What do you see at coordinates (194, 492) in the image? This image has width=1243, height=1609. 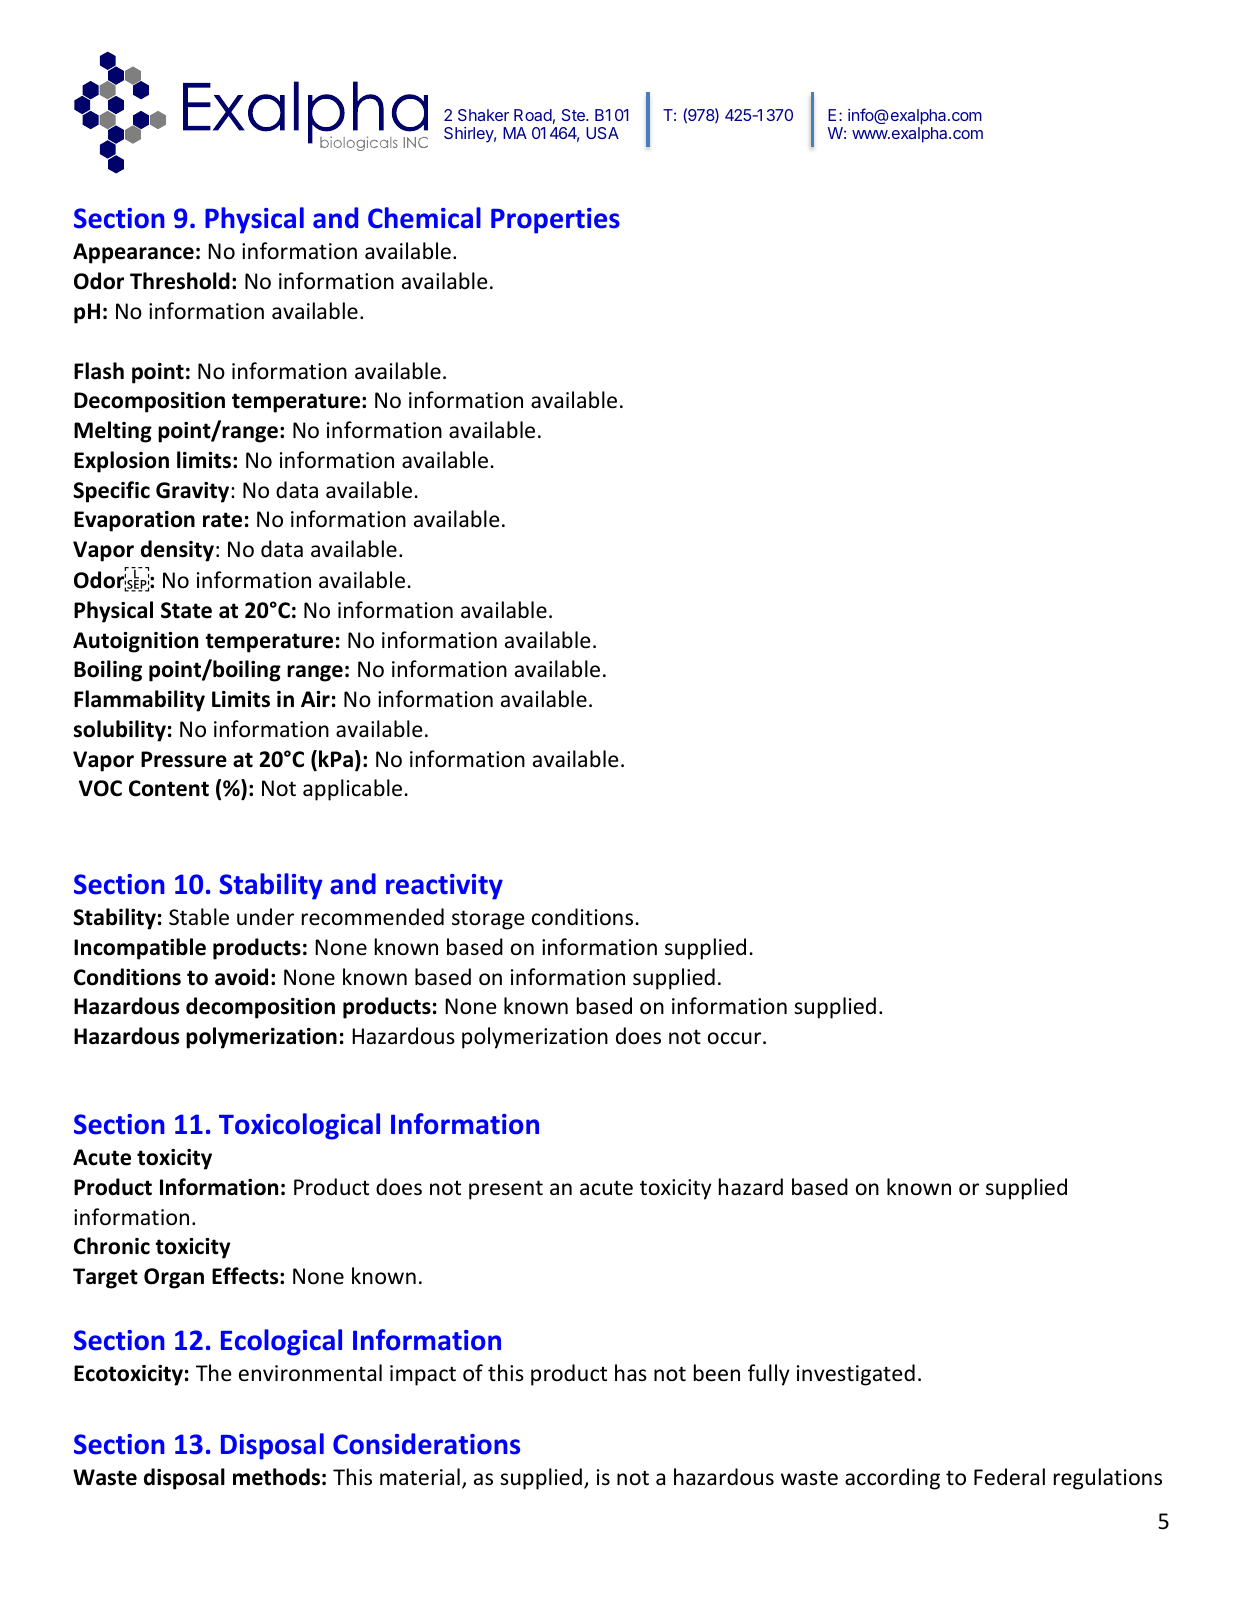 I see `Gravity` at bounding box center [194, 492].
